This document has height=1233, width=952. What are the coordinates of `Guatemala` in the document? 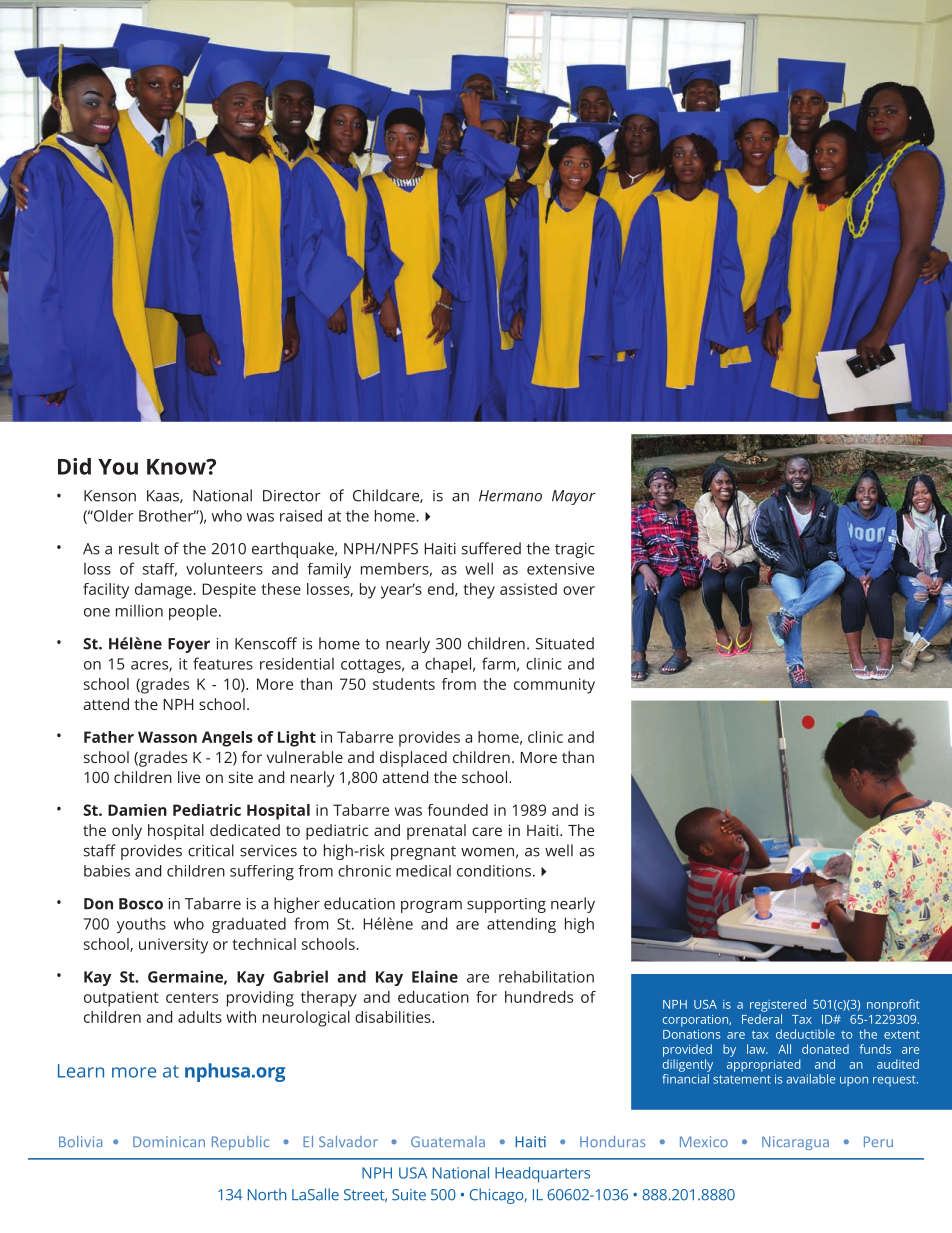 It's located at (448, 1141).
